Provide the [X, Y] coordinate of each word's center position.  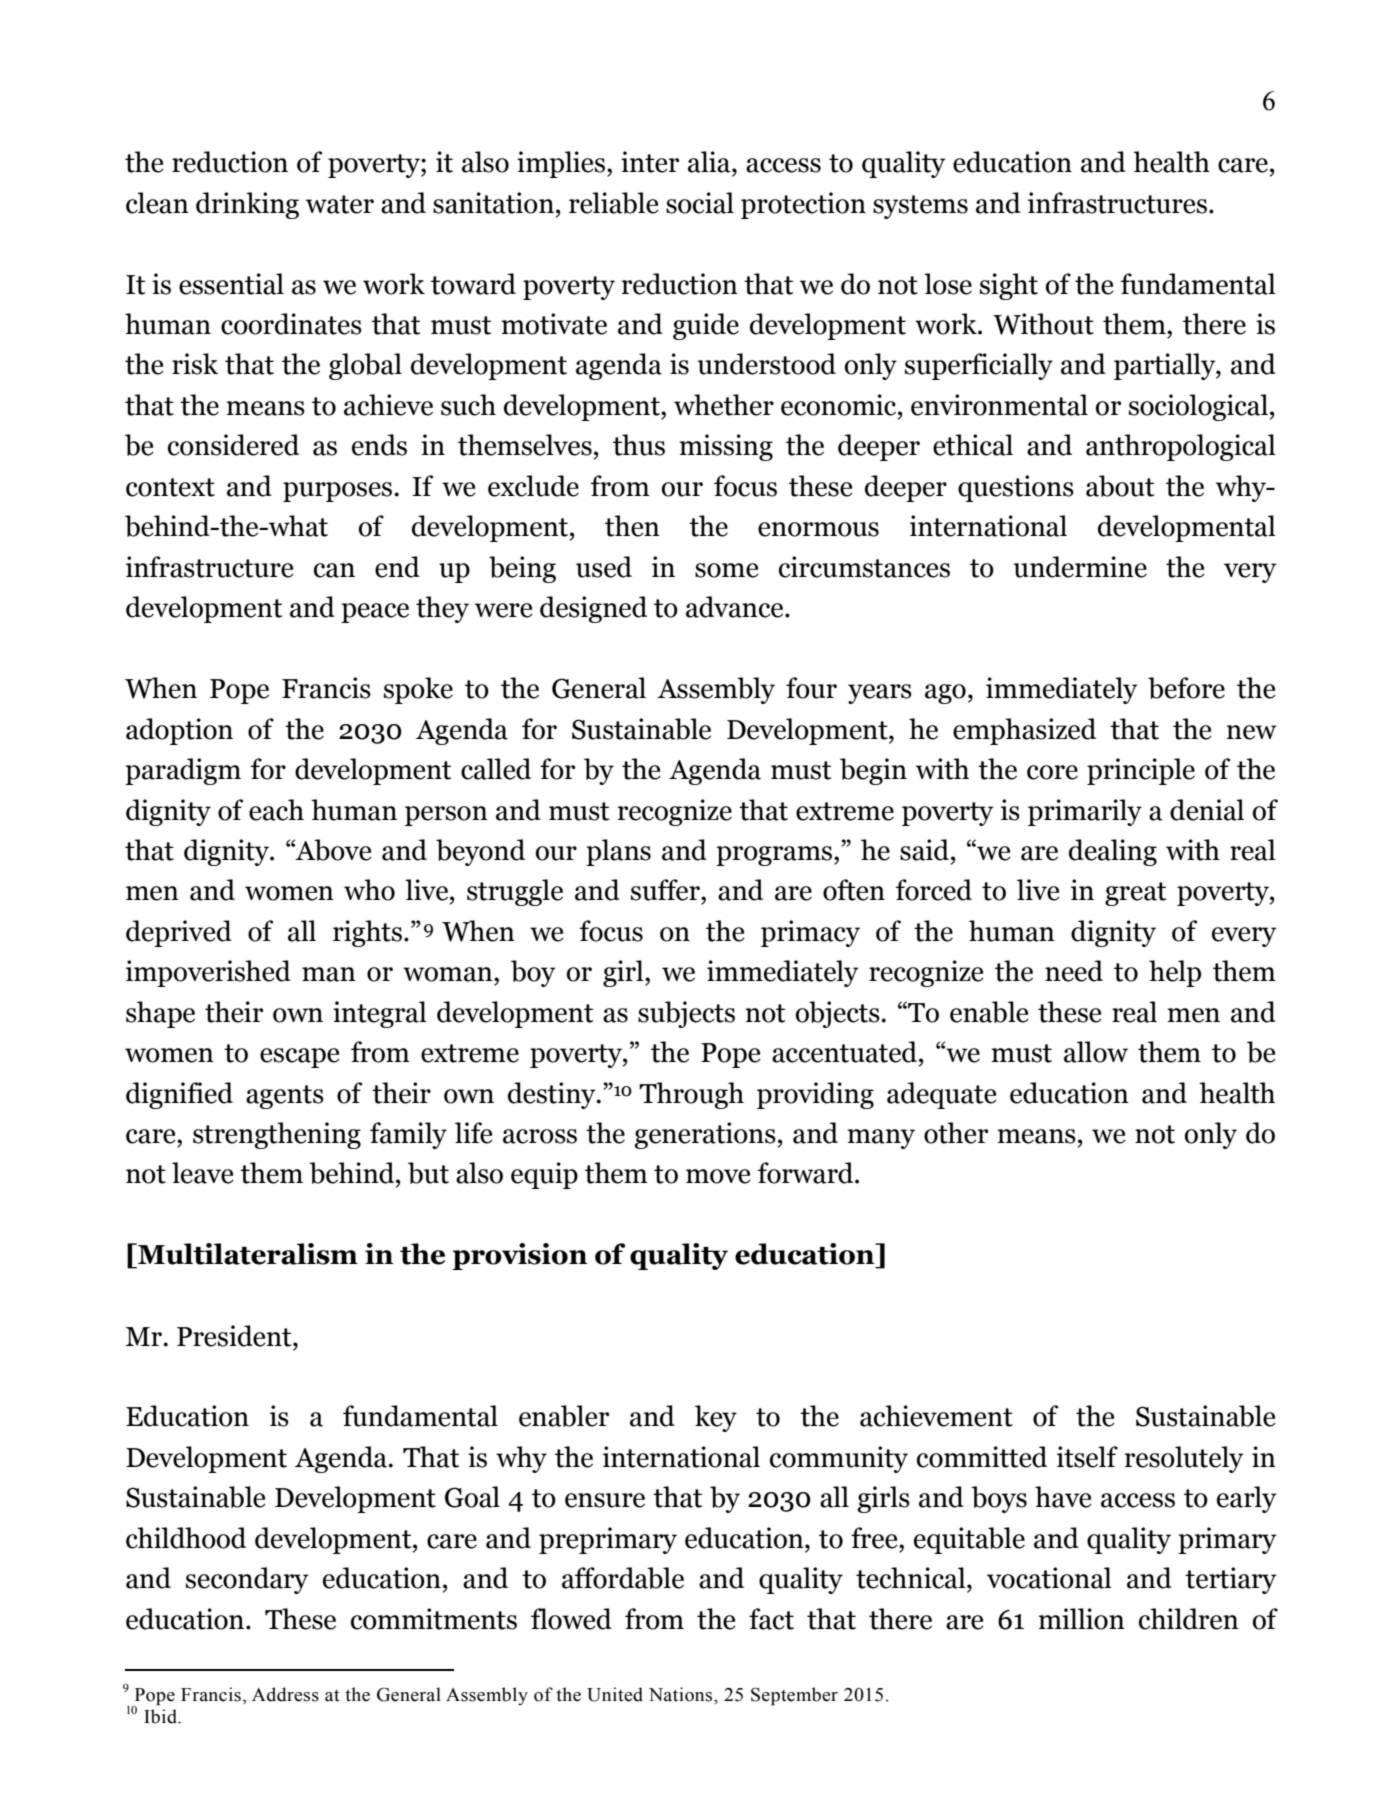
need [1074, 971]
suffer [666, 890]
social [700, 203]
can [334, 570]
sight [1009, 286]
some [727, 570]
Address [285, 1694]
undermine [1080, 567]
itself [1087, 1457]
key [716, 1418]
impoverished [208, 973]
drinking [247, 205]
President [235, 1336]
